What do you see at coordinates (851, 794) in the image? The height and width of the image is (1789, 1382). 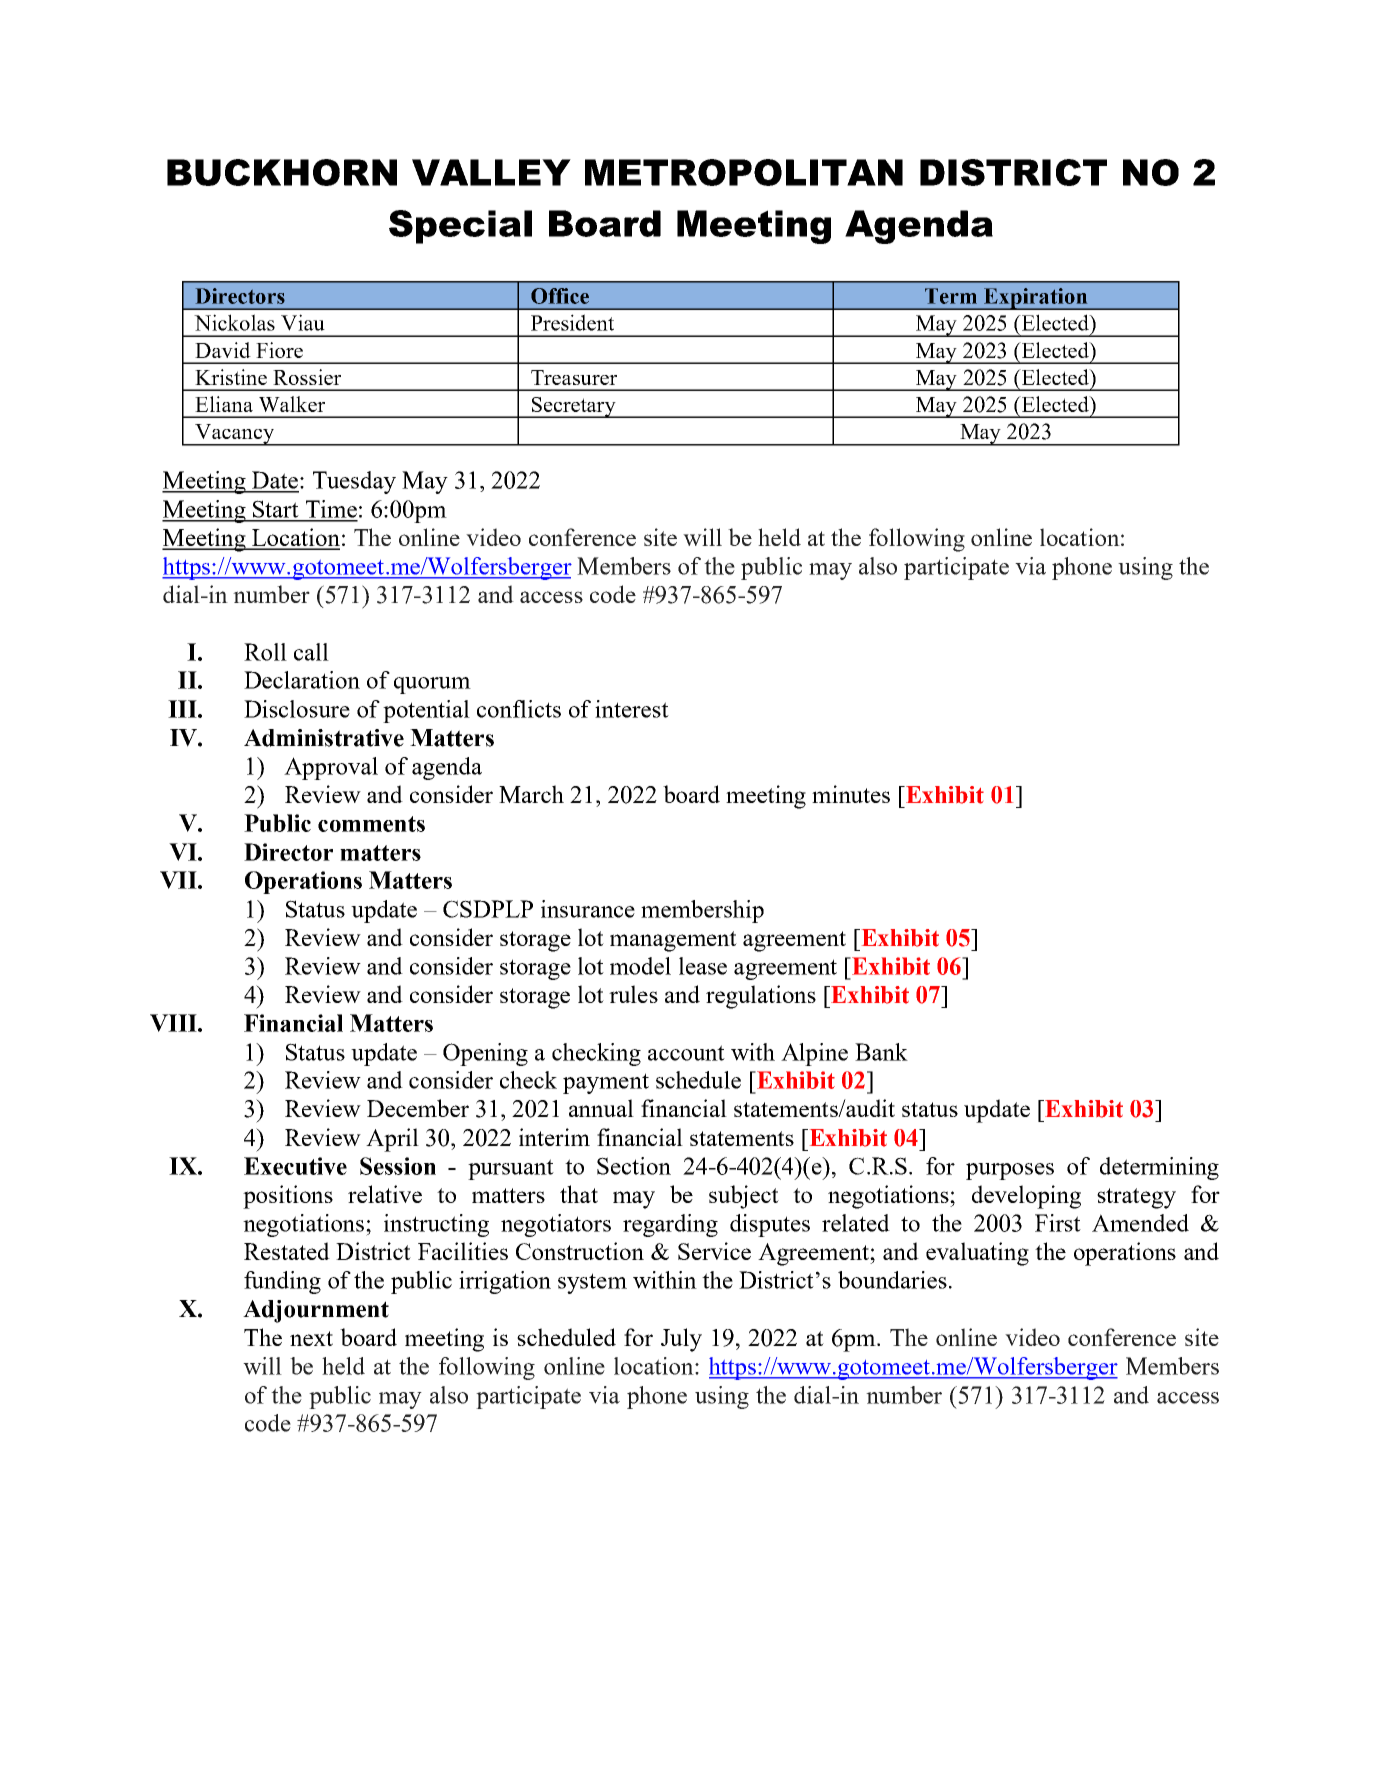 I see `minutes` at bounding box center [851, 794].
